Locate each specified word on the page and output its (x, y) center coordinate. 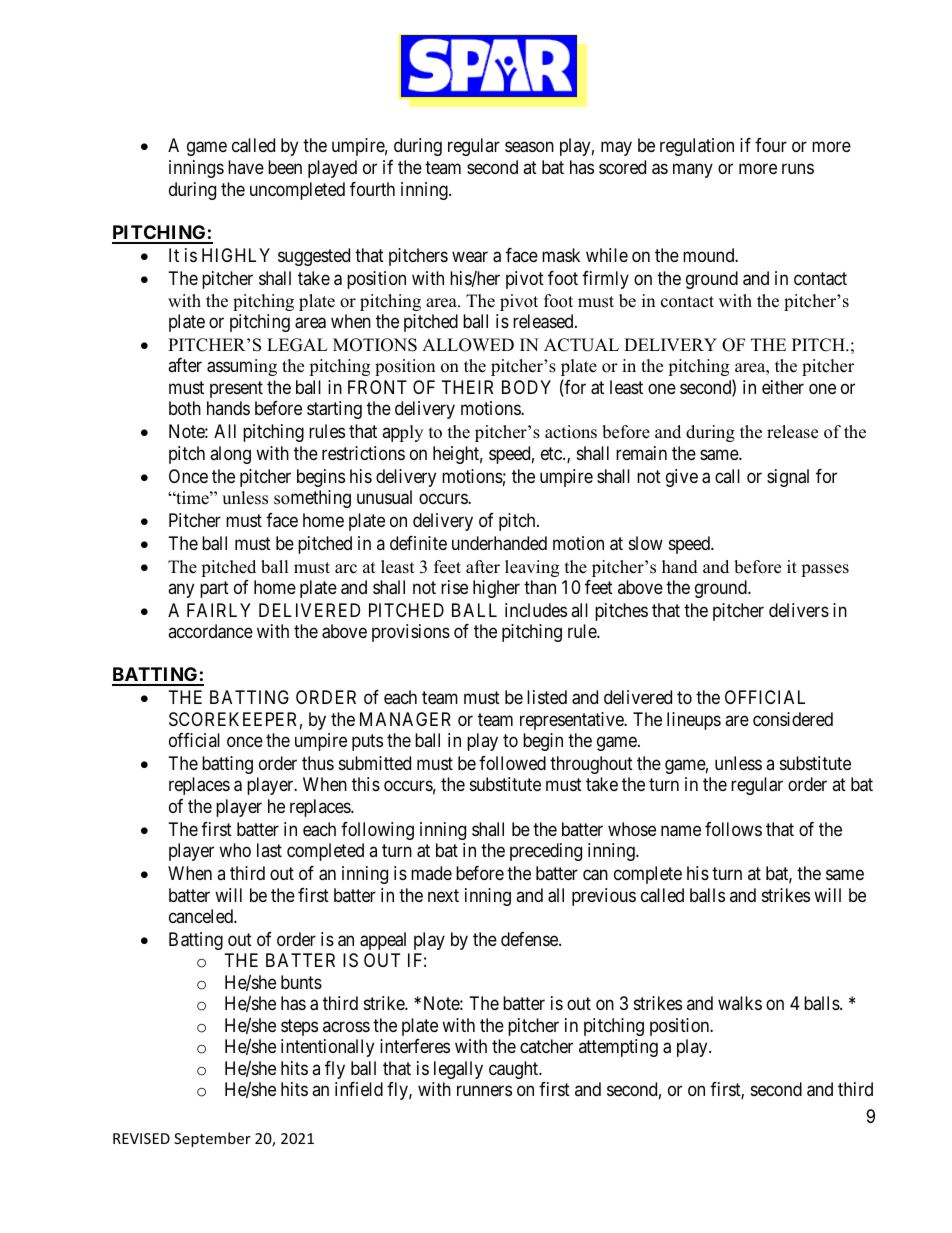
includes (536, 610)
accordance (210, 631)
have (246, 167)
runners (484, 1091)
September (212, 1139)
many (693, 170)
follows (733, 829)
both (185, 408)
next (443, 895)
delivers (799, 610)
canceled (202, 916)
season (529, 147)
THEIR (467, 387)
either (783, 387)
